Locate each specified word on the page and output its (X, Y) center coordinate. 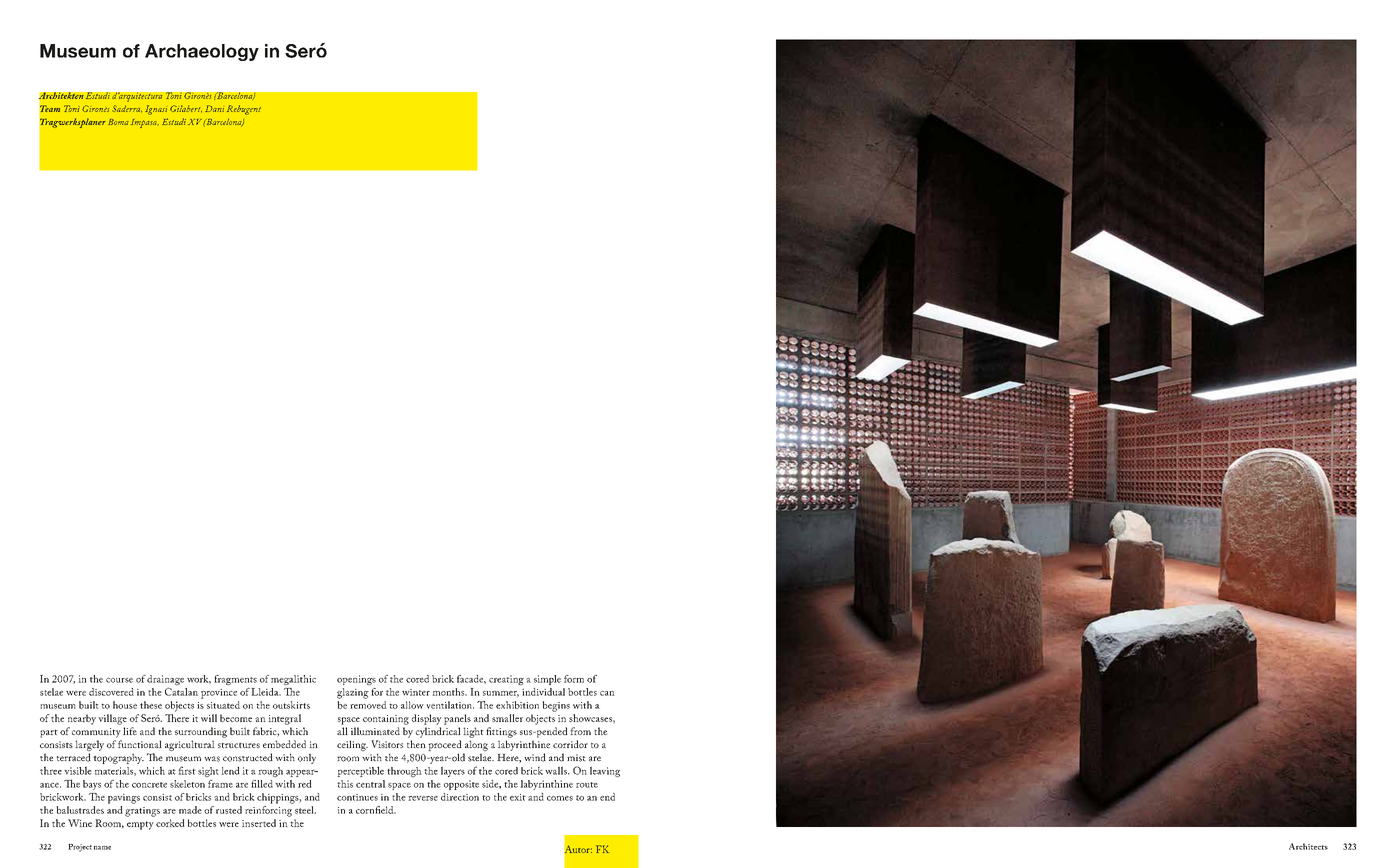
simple (547, 680)
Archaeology (202, 52)
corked (170, 823)
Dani (214, 108)
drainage (165, 680)
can (607, 693)
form (574, 679)
